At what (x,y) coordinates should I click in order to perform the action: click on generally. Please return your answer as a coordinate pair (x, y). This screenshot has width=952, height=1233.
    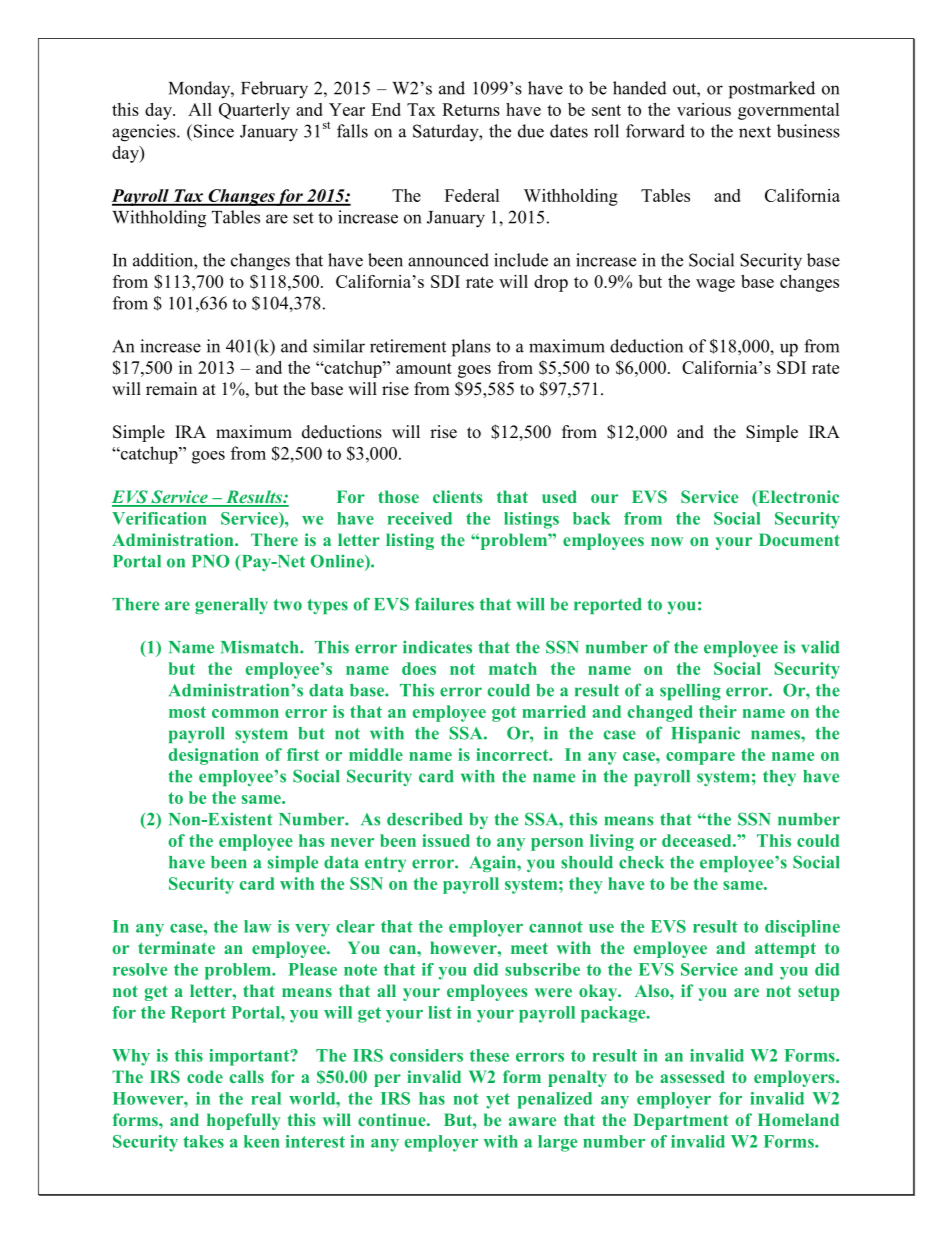
    Looking at the image, I should click on (231, 606).
